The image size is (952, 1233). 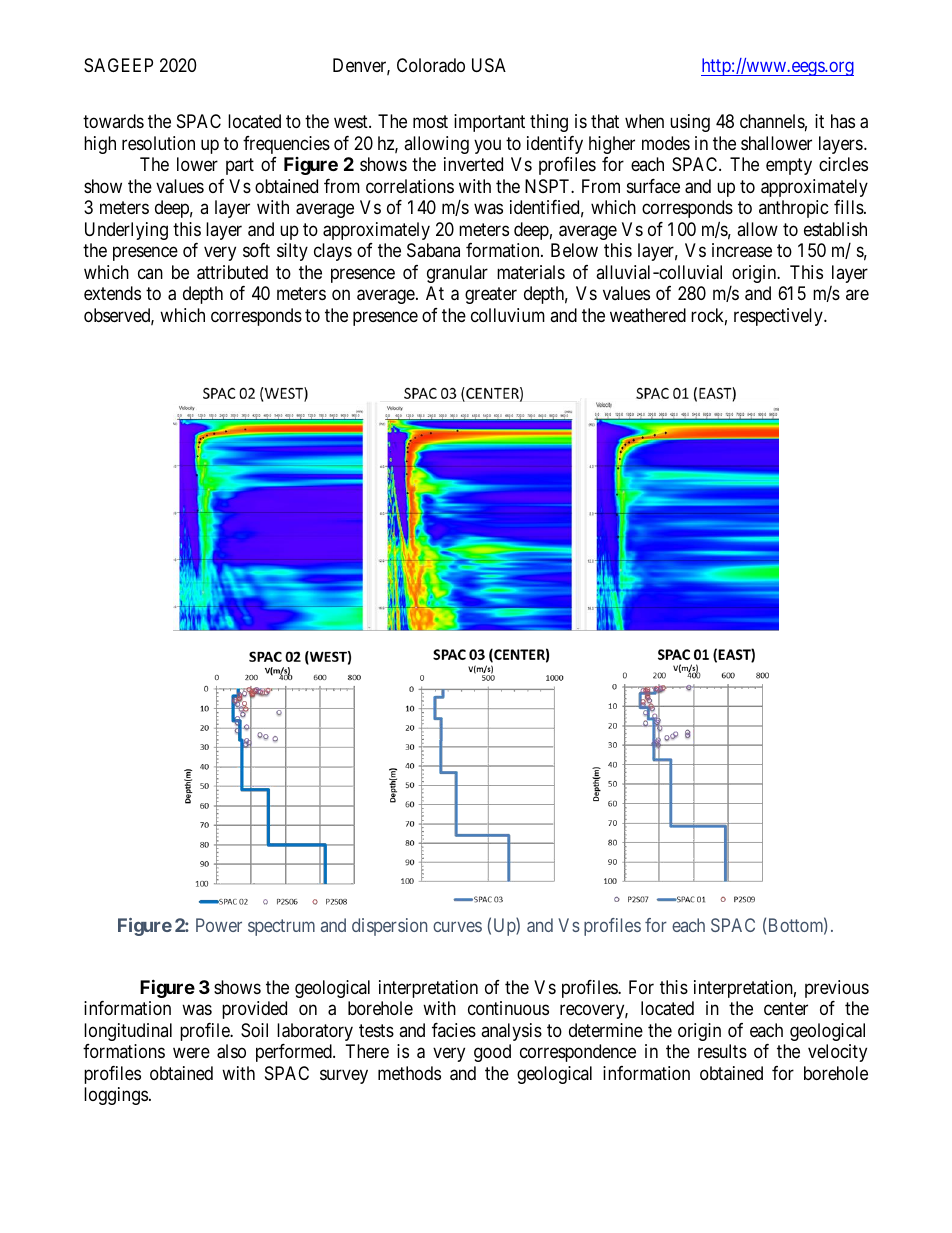 I want to click on results, so click(x=722, y=1051).
